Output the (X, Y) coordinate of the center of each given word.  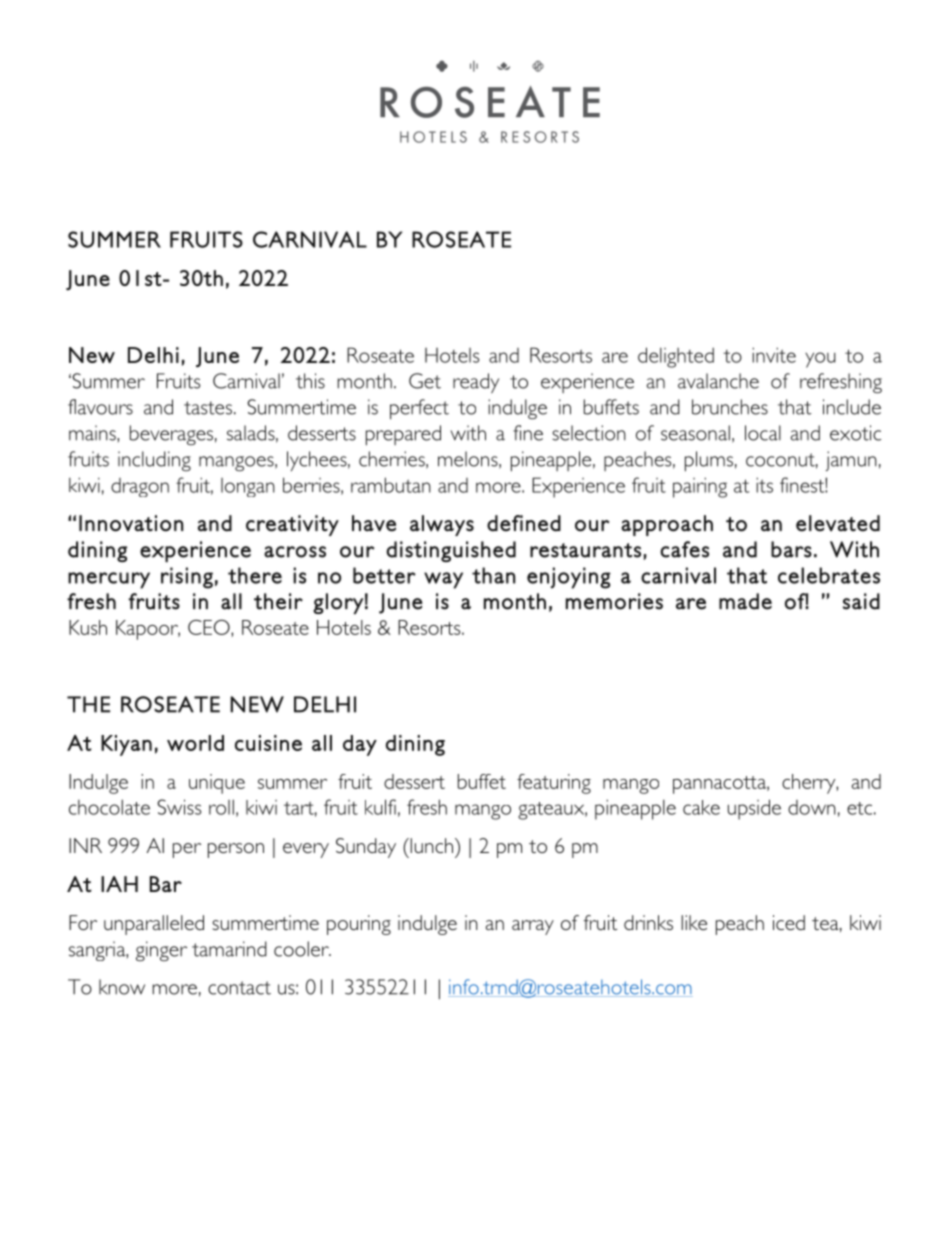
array (533, 927)
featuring (554, 784)
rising (187, 578)
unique (217, 784)
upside (754, 809)
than (493, 575)
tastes (208, 408)
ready (476, 383)
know (122, 987)
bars (791, 549)
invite (774, 355)
